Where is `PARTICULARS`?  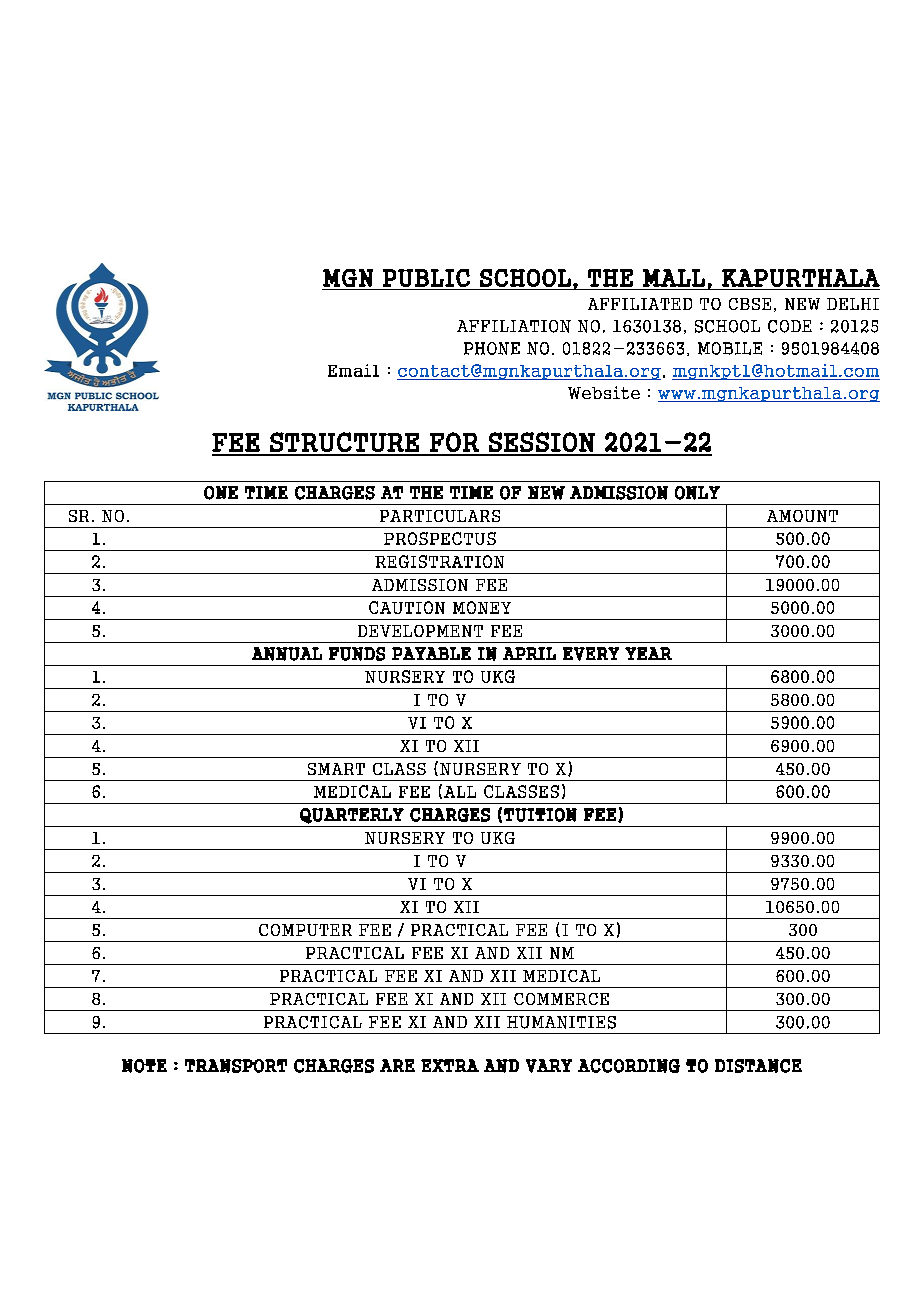
PARTICULARS is located at coordinates (440, 516).
